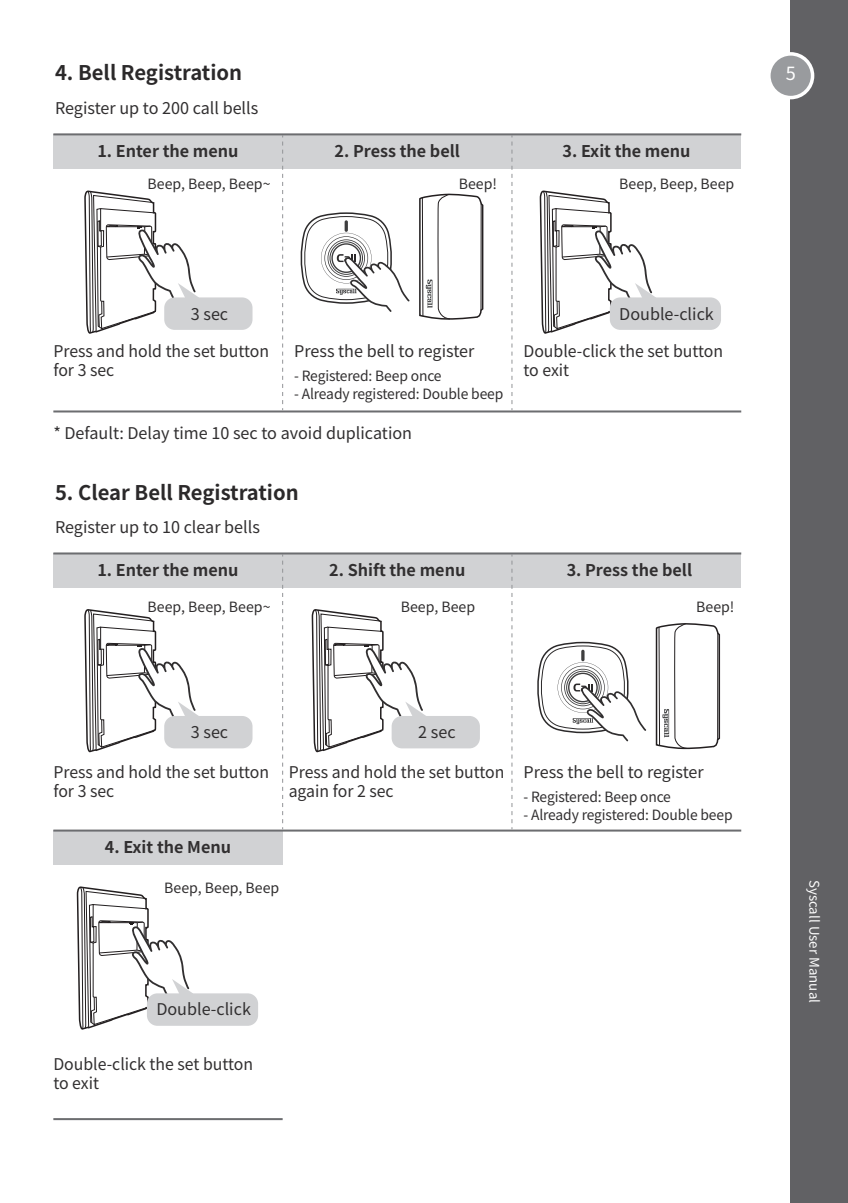  Describe the element at coordinates (369, 434) in the screenshot. I see `duplication` at that location.
